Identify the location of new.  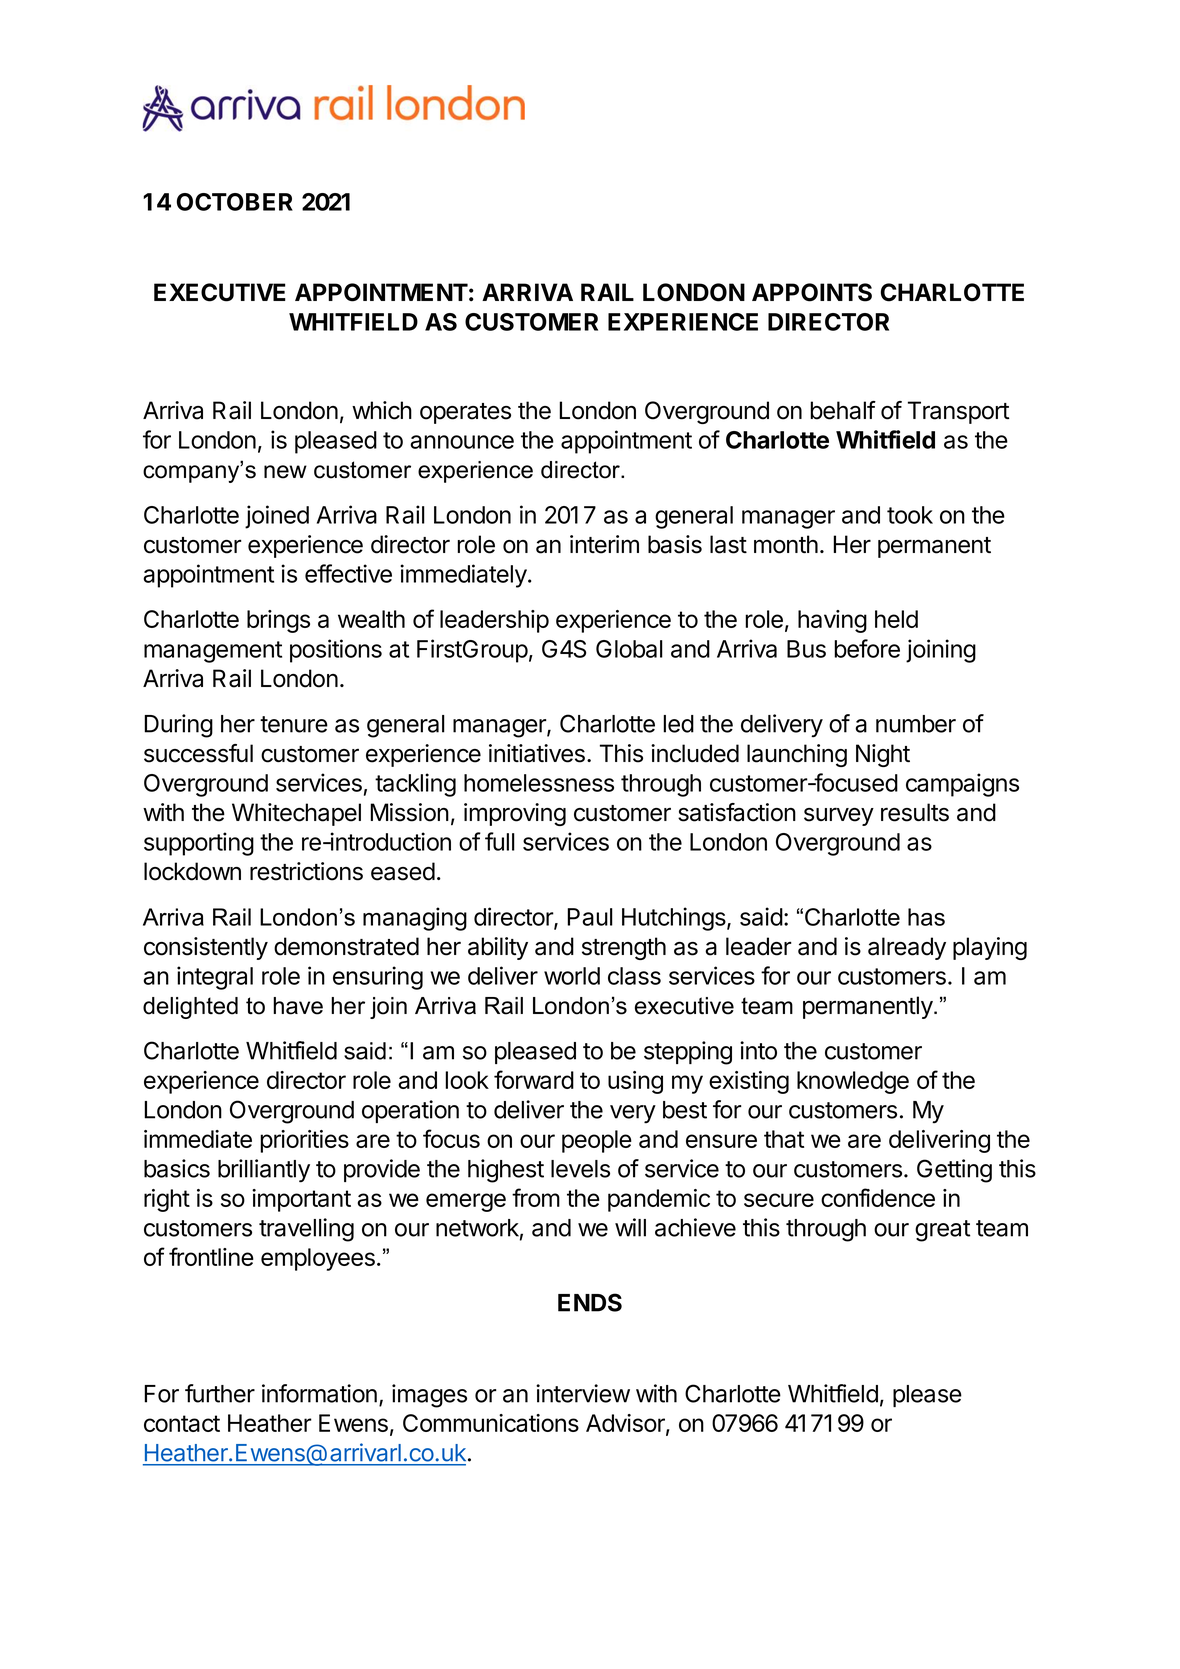
(285, 472).
